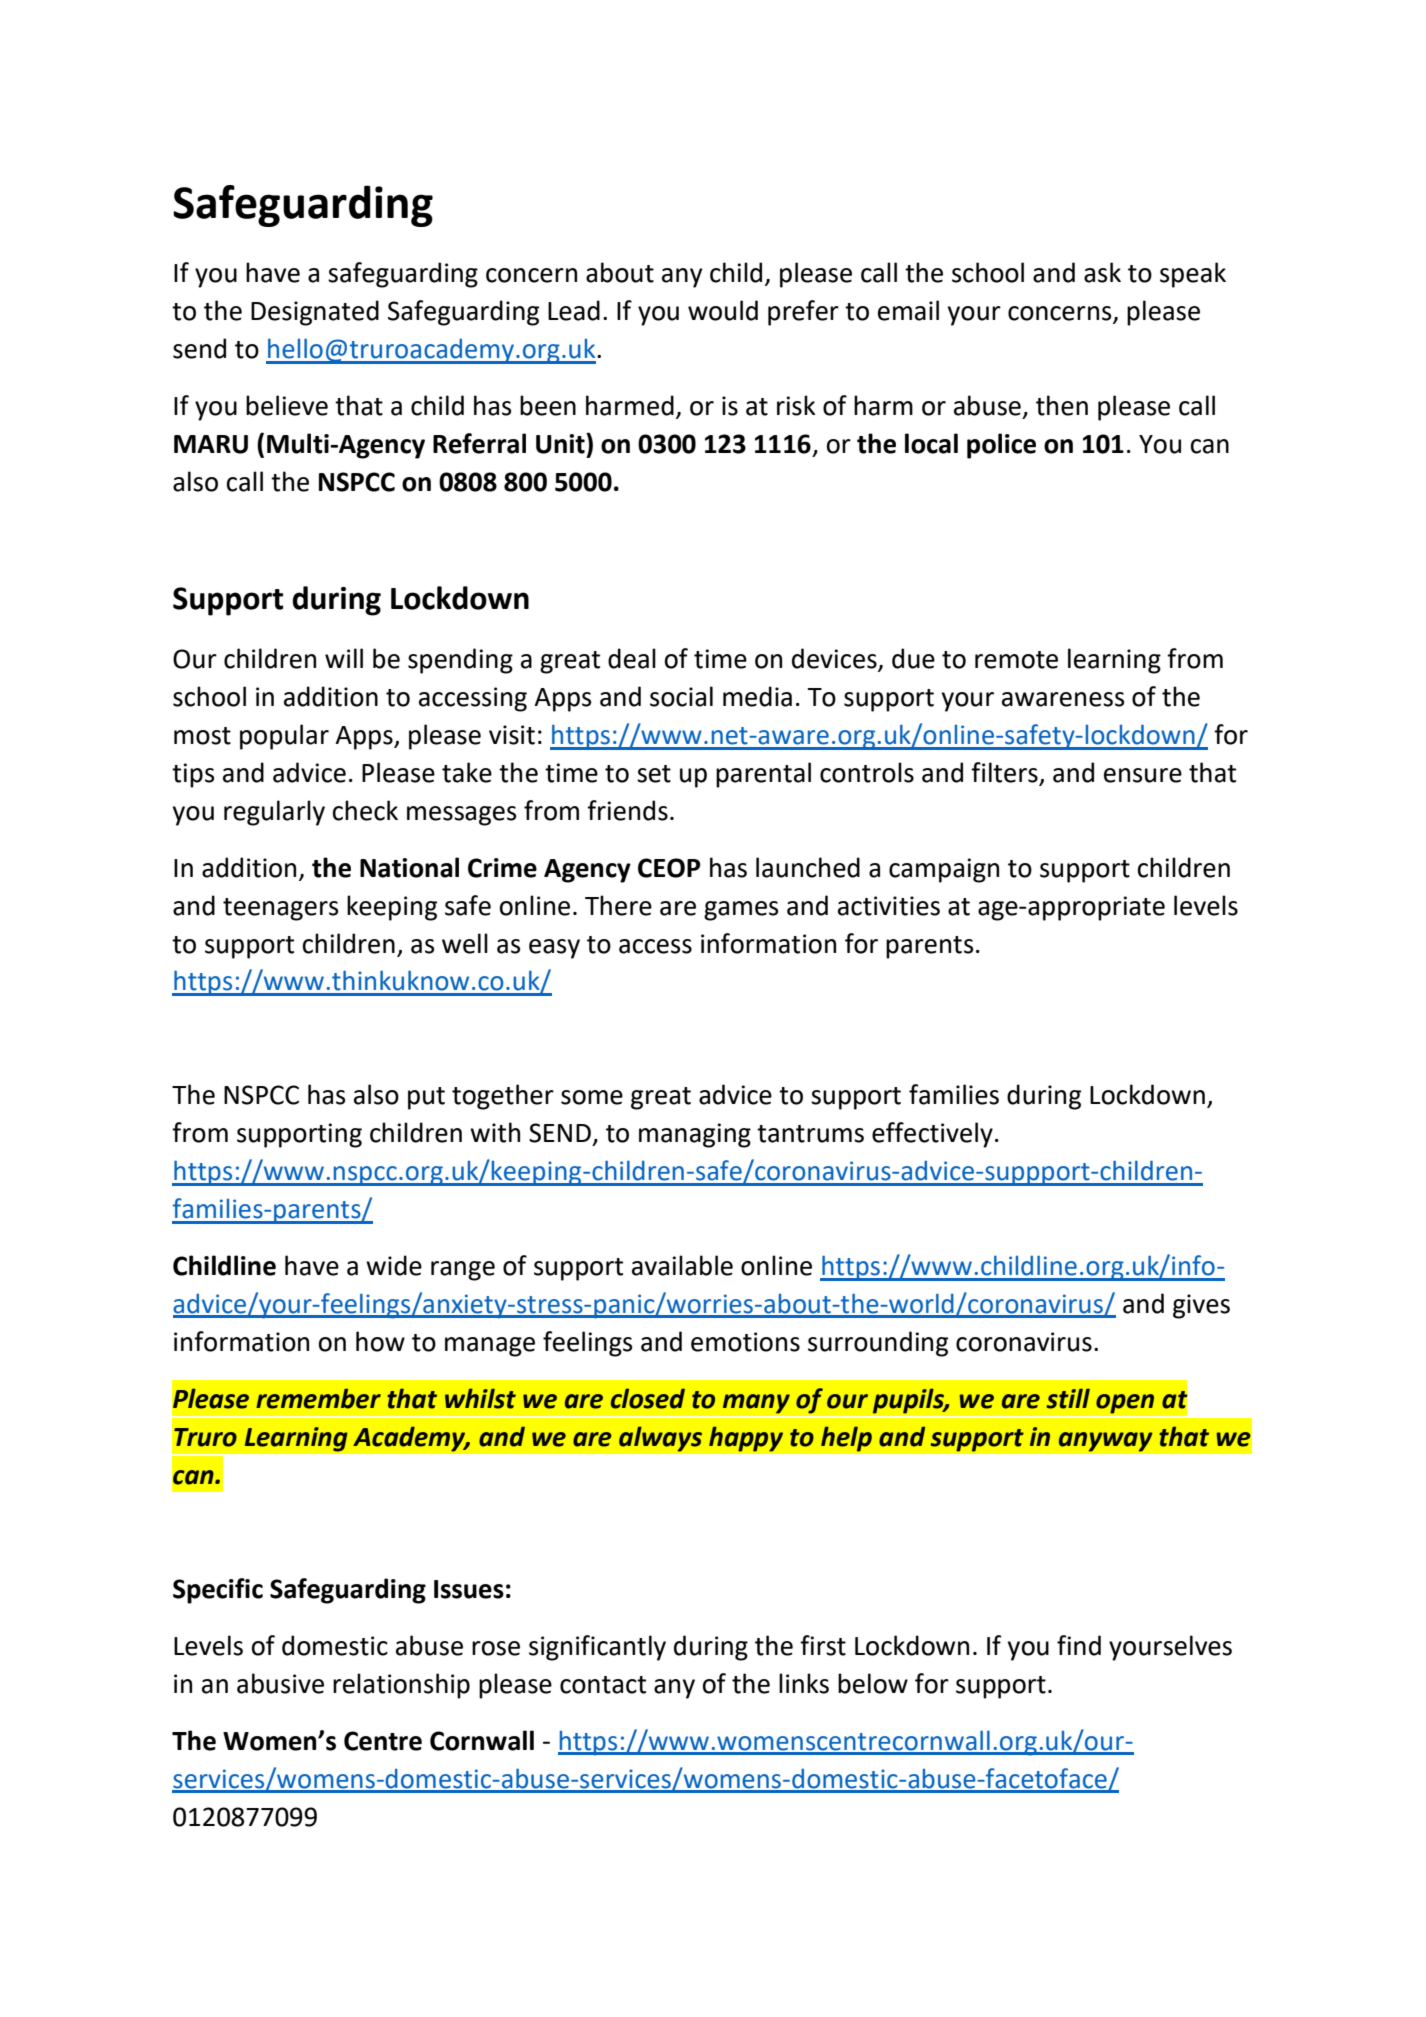  I want to click on significantly, so click(597, 1648).
